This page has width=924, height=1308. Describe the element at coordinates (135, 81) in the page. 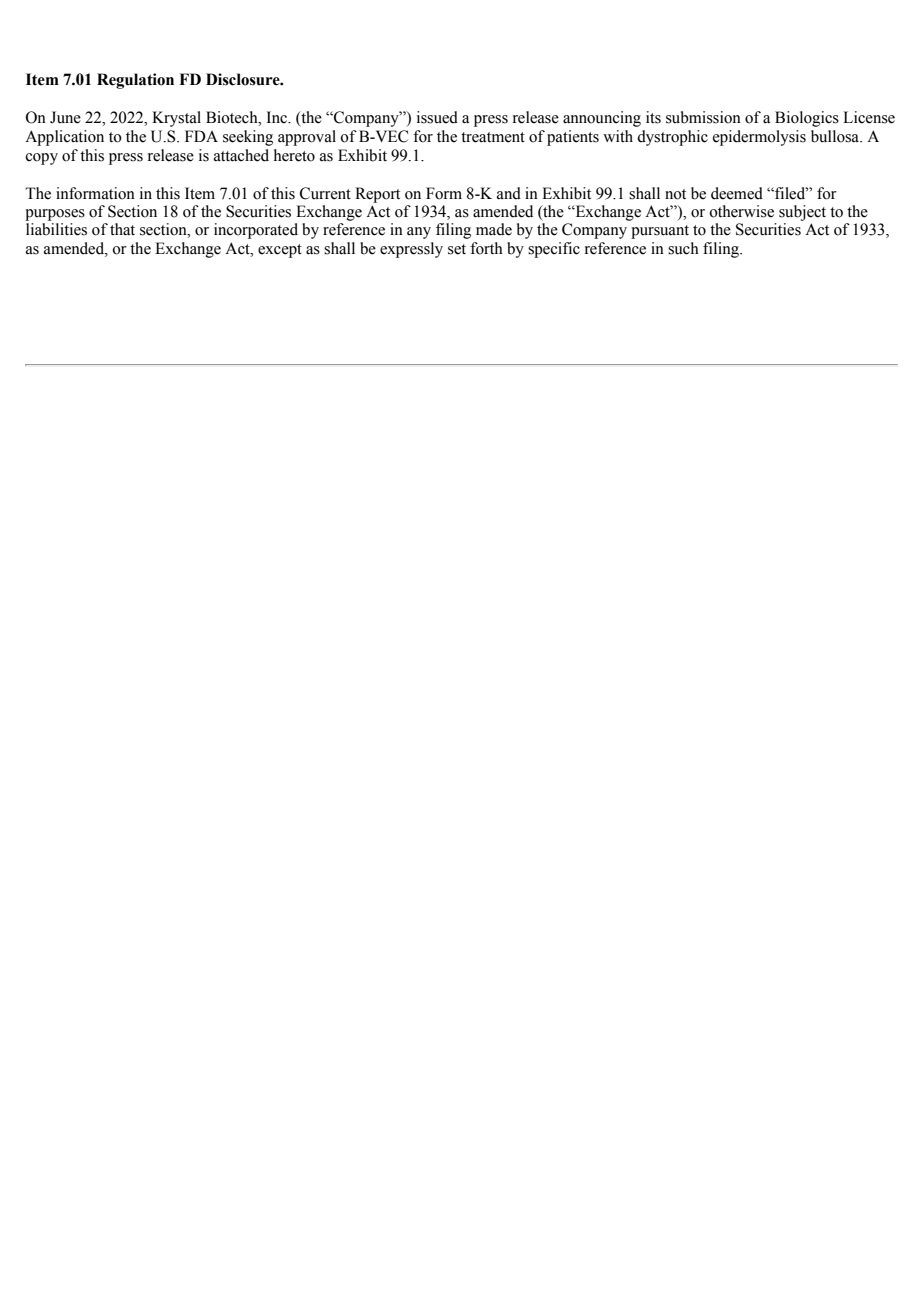

I see `Regulation` at that location.
